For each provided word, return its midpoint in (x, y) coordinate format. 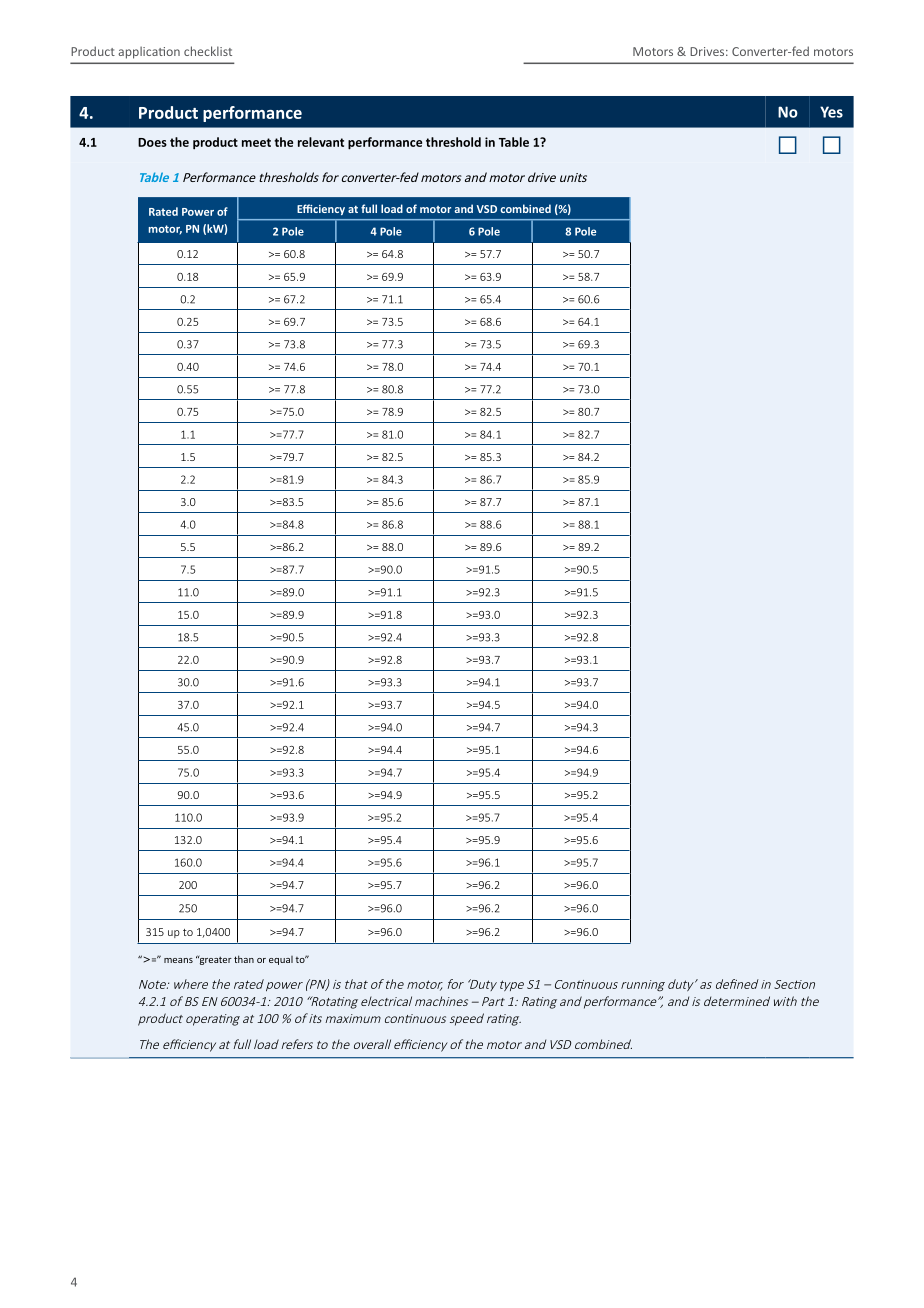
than (244, 959)
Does (152, 142)
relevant (321, 142)
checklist (208, 51)
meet (256, 142)
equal (281, 960)
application (149, 52)
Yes (831, 112)
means (178, 960)
